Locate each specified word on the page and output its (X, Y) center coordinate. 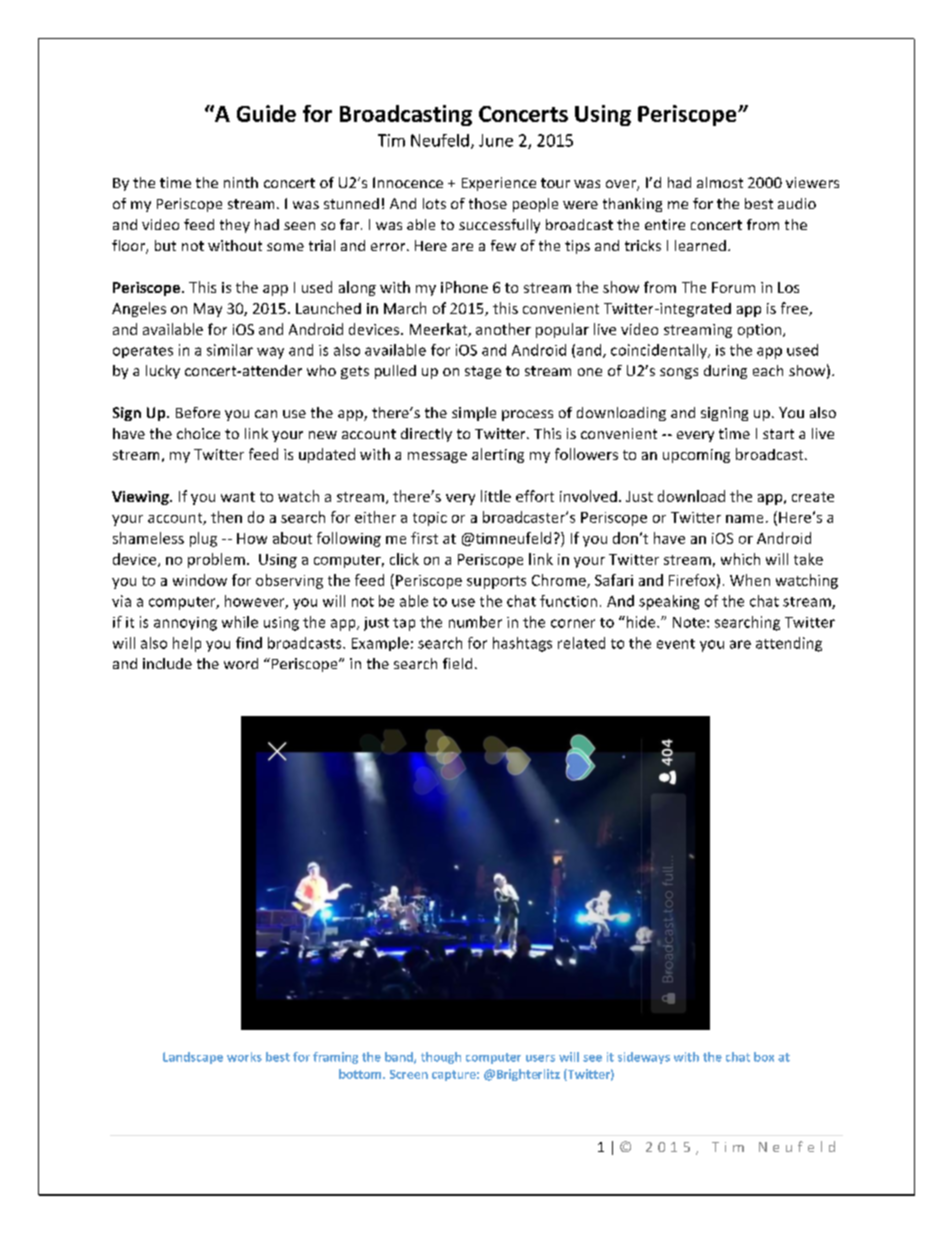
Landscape (193, 1058)
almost (720, 182)
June (496, 140)
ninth (241, 182)
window (200, 580)
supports (496, 582)
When (750, 580)
